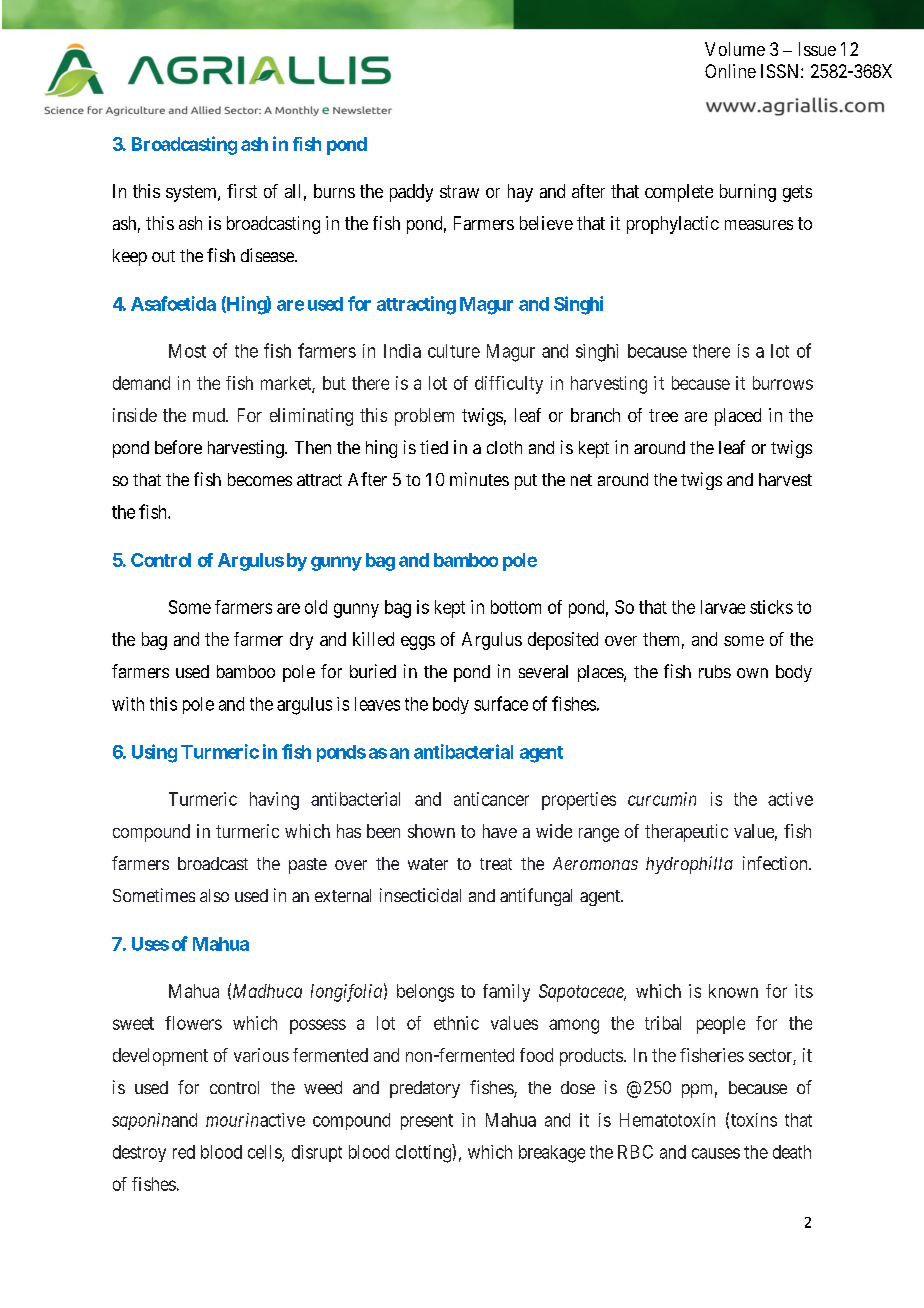 The image size is (924, 1308). What do you see at coordinates (242, 191) in the screenshot?
I see `first` at bounding box center [242, 191].
